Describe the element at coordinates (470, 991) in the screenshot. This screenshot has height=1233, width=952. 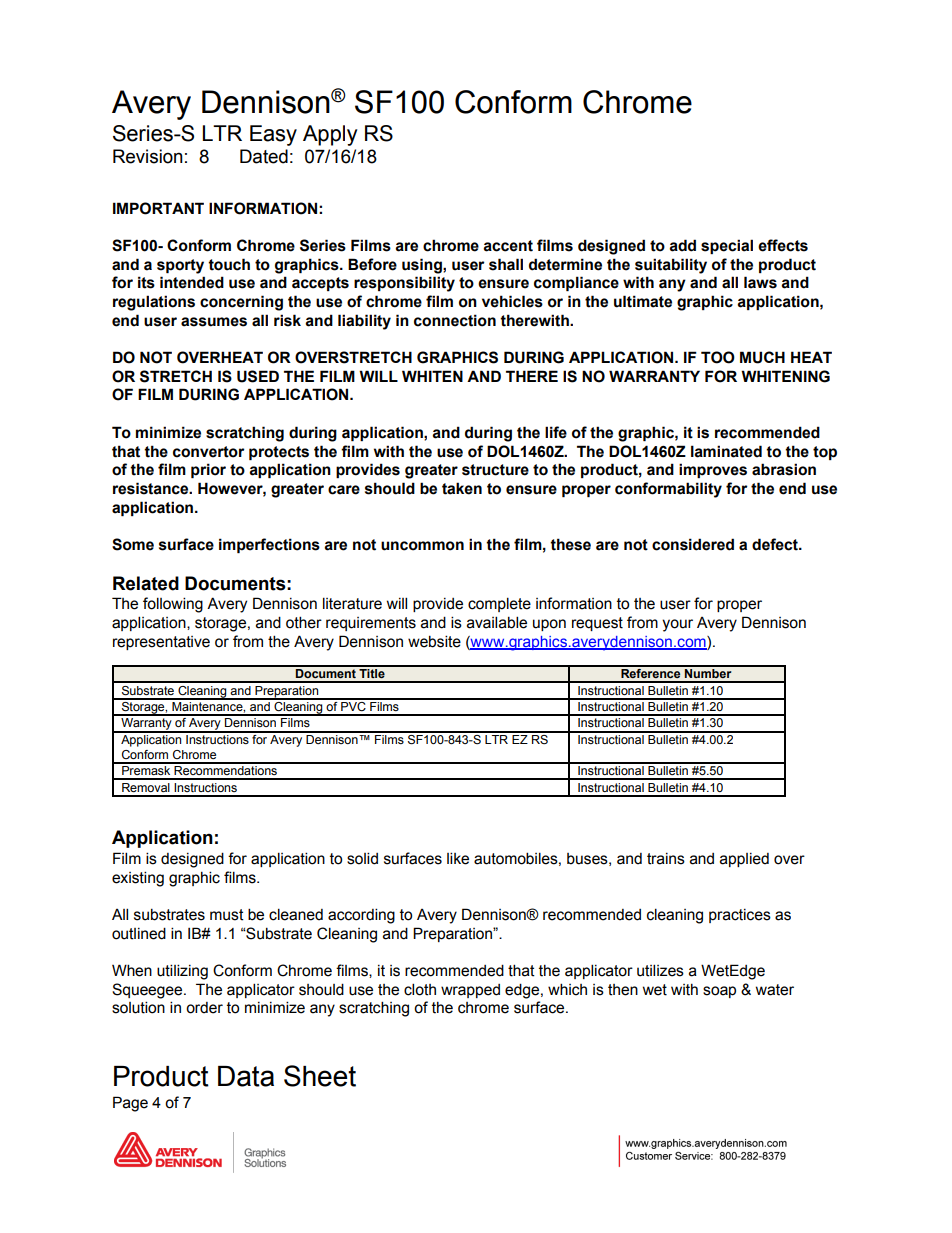
I see `wrapped` at that location.
